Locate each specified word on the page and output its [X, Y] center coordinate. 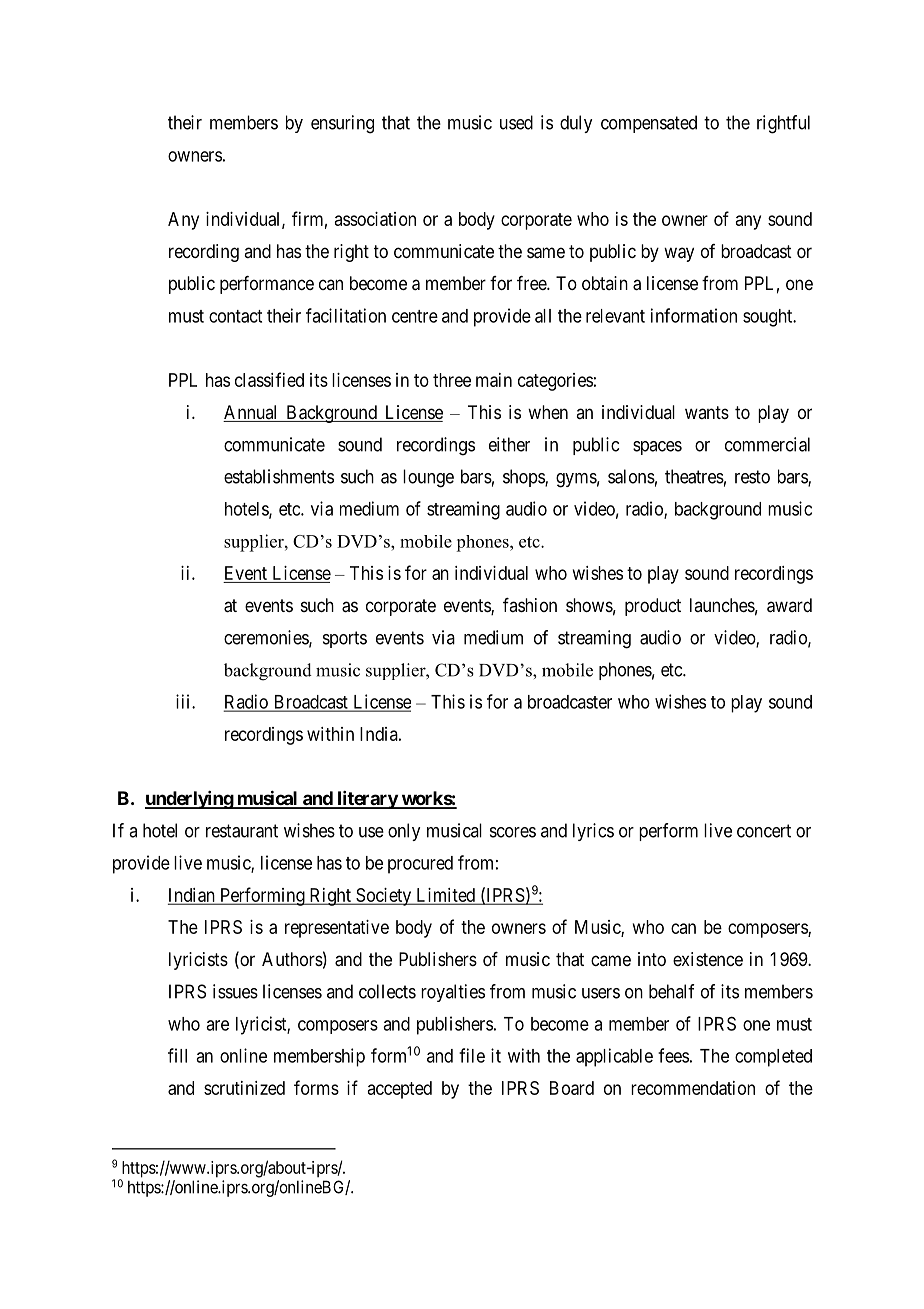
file [472, 1055]
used [516, 122]
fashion [530, 605]
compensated [649, 124]
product [653, 607]
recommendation [693, 1088]
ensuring [342, 124]
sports [345, 639]
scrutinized [244, 1088]
